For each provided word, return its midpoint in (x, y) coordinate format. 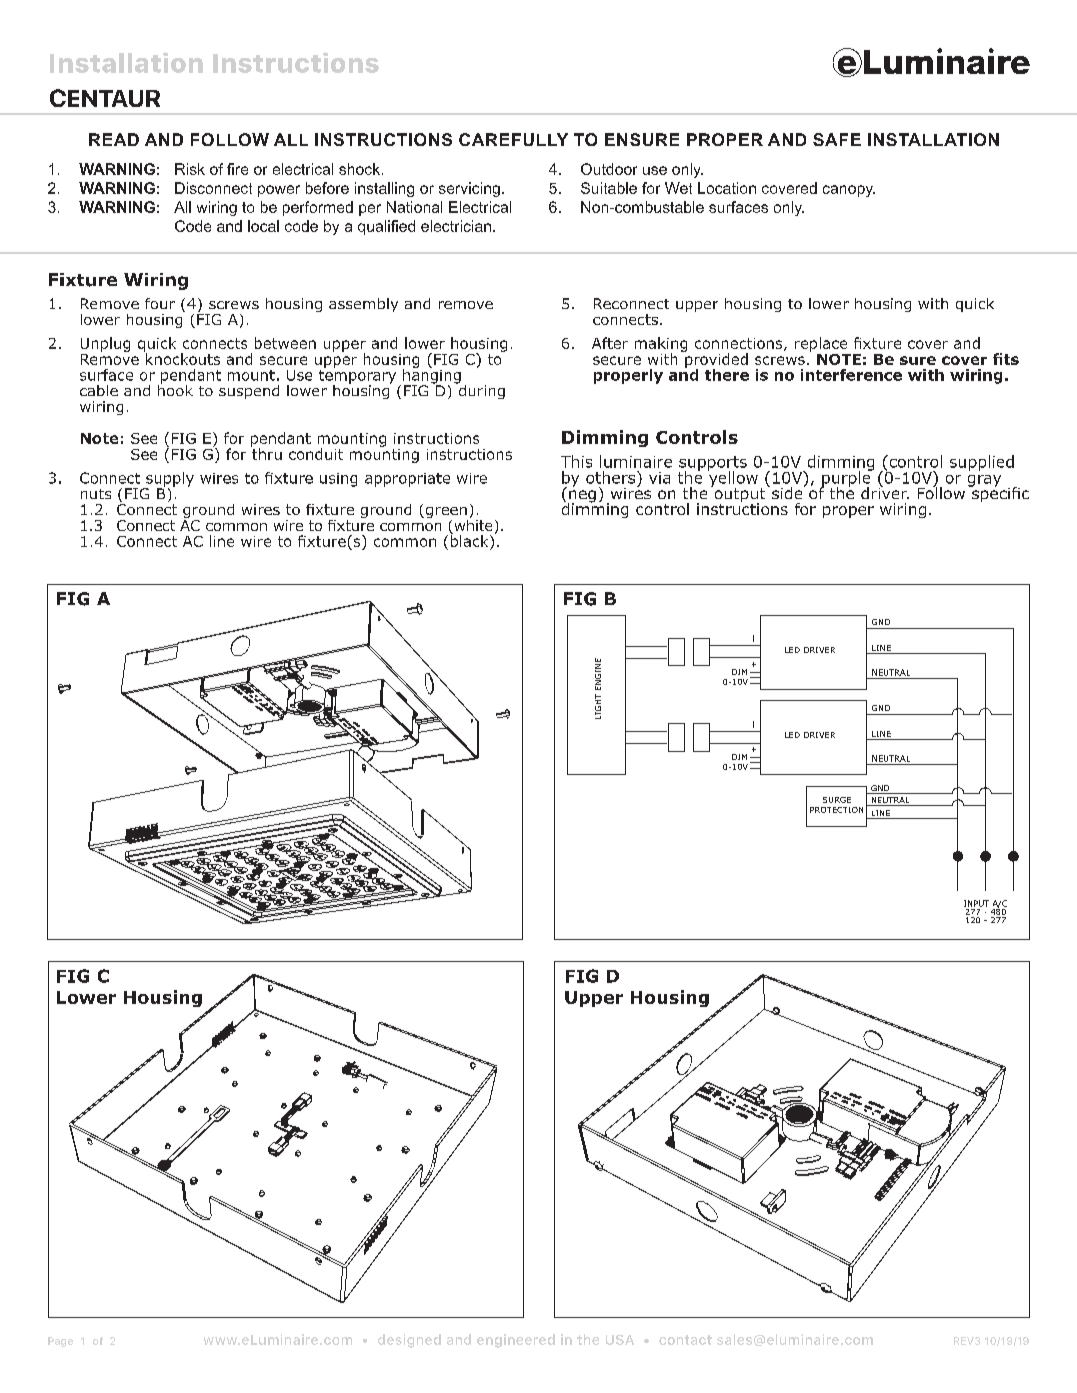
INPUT (976, 903)
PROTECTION (836, 810)
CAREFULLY (513, 139)
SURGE (837, 800)
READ (114, 139)
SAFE (837, 139)
